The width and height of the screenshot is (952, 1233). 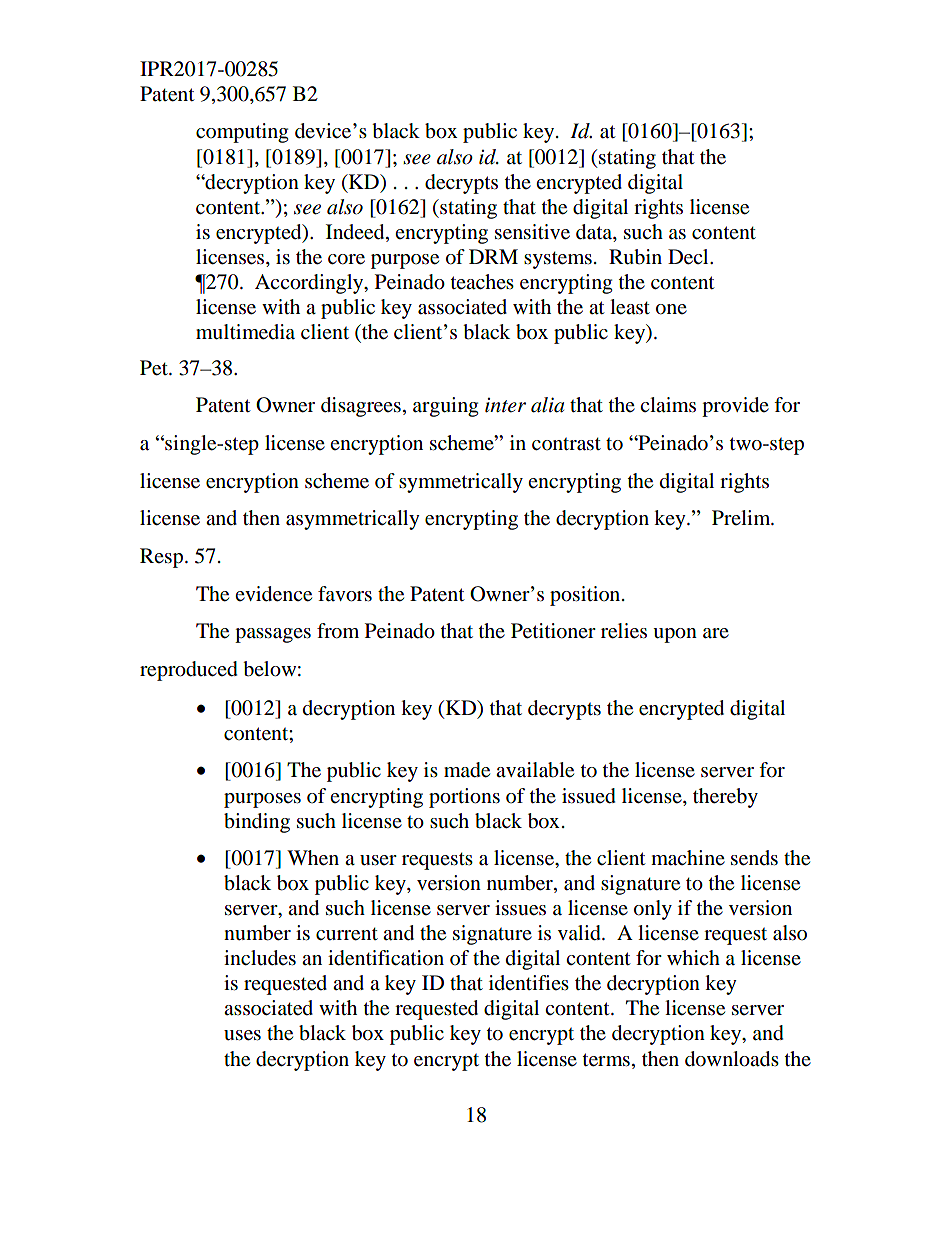 What do you see at coordinates (245, 332) in the screenshot?
I see `multimedia` at bounding box center [245, 332].
